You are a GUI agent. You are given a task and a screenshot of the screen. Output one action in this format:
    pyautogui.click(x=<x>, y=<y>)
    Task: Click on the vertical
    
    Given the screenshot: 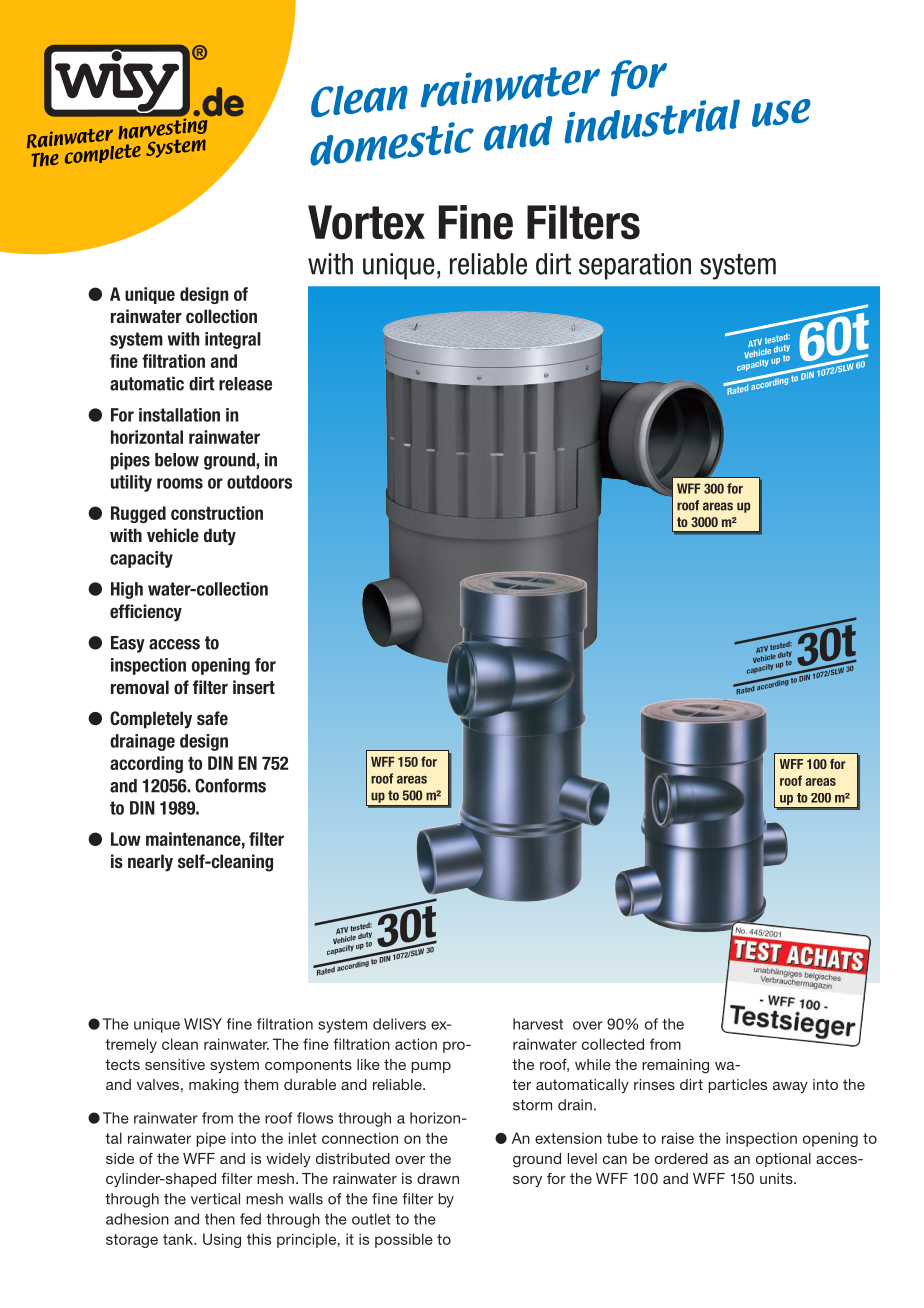 What is the action you would take?
    pyautogui.click(x=215, y=1199)
